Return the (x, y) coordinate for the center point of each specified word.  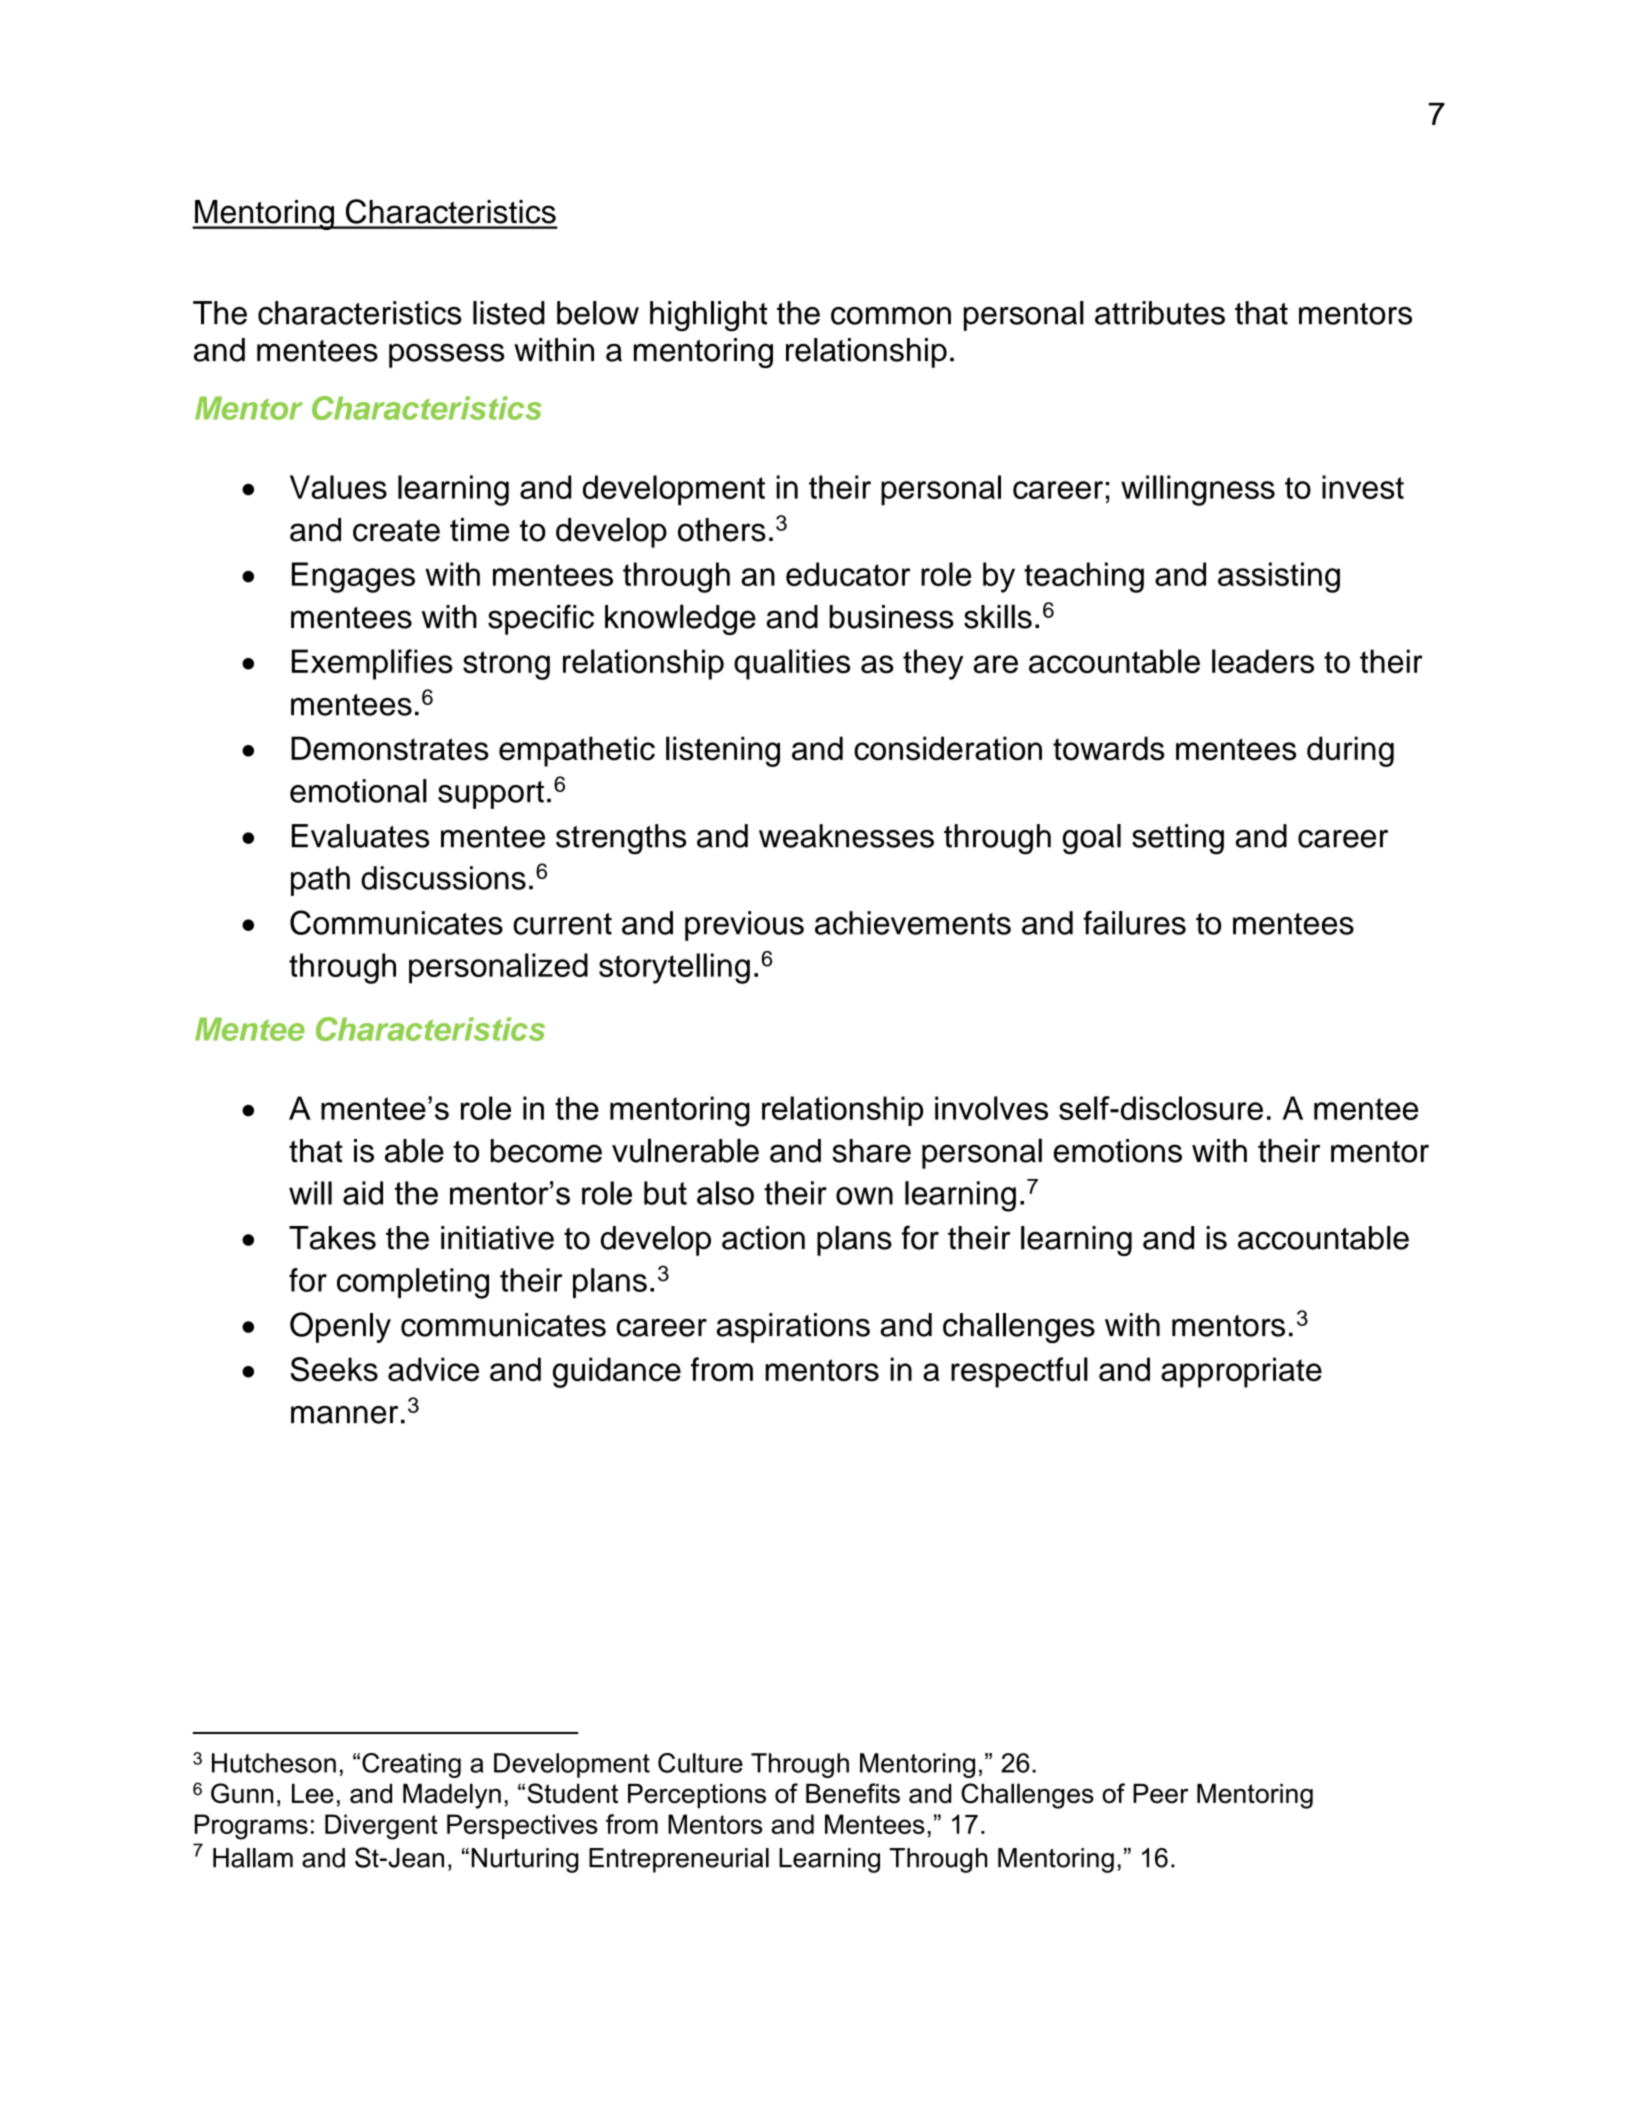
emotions (1118, 1151)
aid (363, 1193)
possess (446, 356)
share (871, 1151)
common (891, 316)
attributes (1160, 313)
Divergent (381, 1827)
